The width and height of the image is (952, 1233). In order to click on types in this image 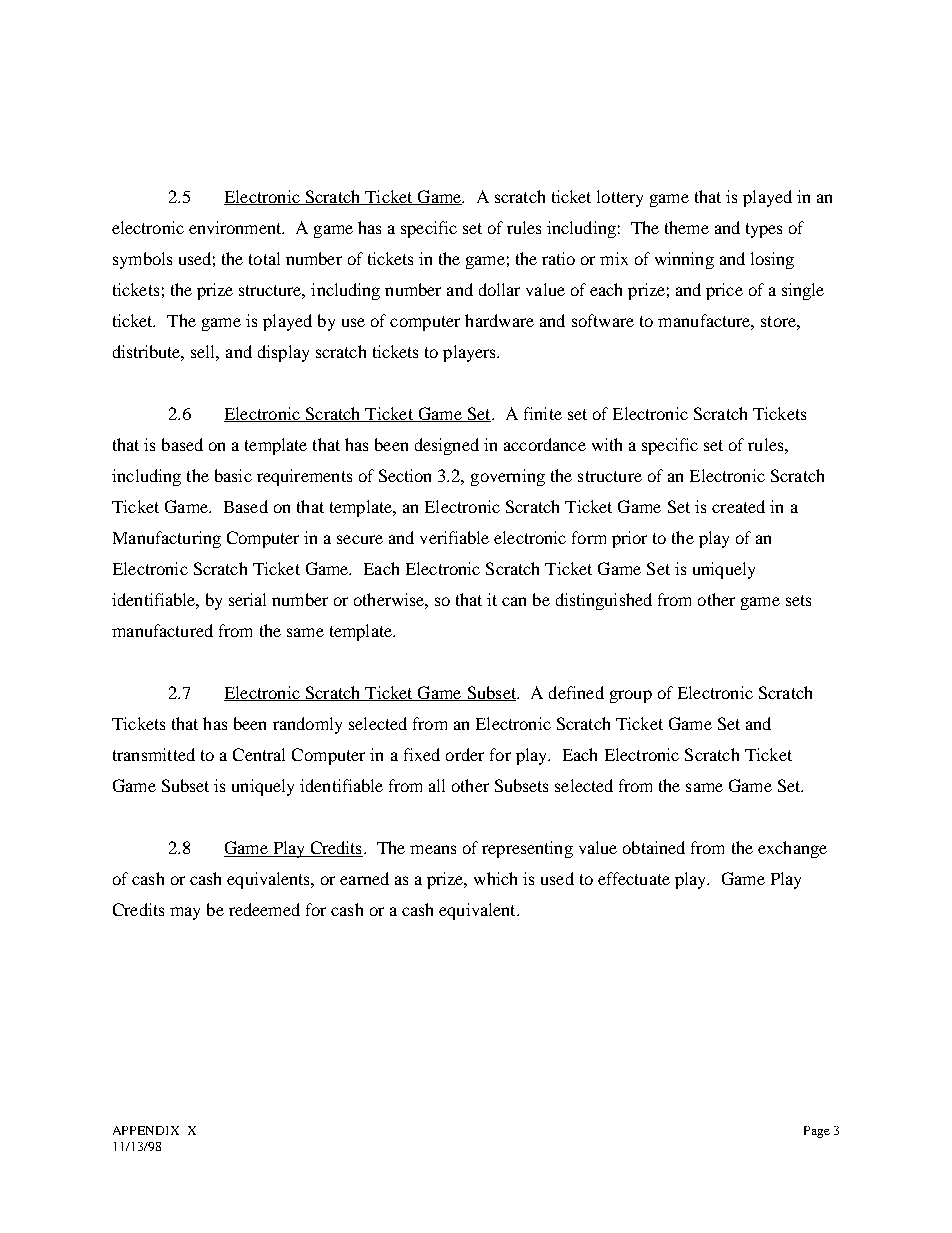, I will do `click(764, 230)`.
